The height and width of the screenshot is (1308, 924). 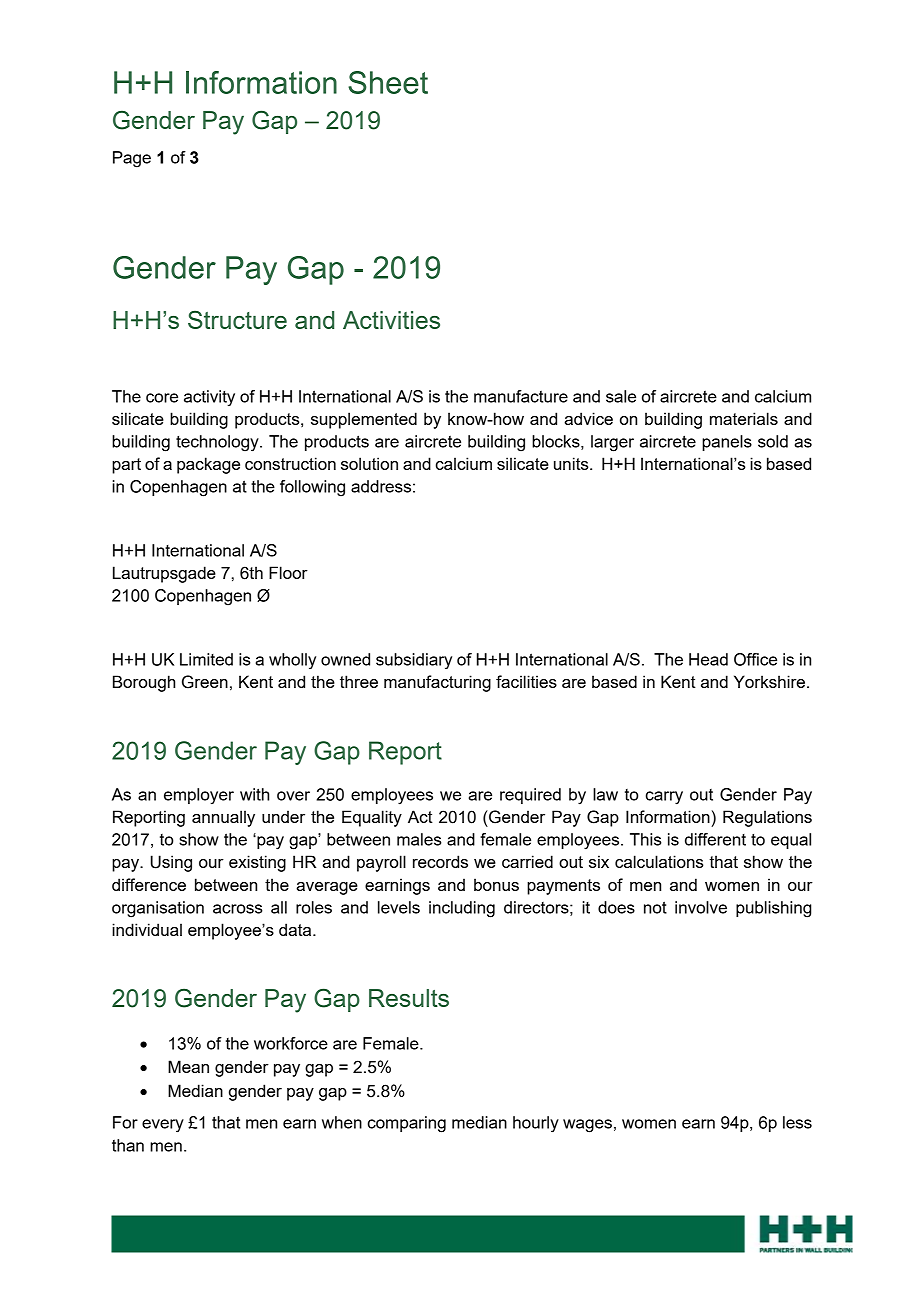 I want to click on Limited, so click(x=206, y=659).
